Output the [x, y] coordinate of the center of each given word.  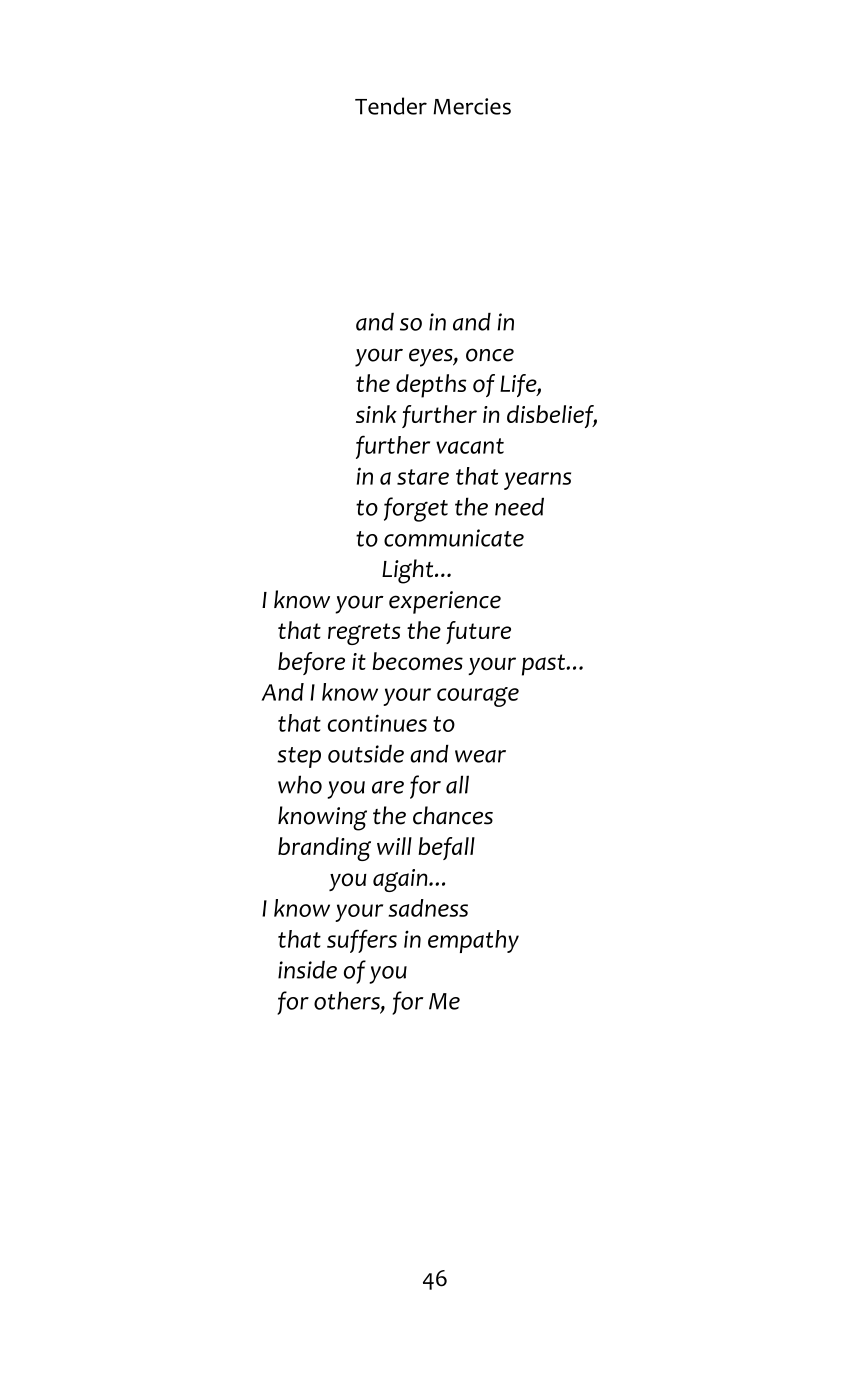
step [299, 757]
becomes [417, 661]
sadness [428, 908]
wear [480, 756]
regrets [364, 634]
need [519, 506]
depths [431, 386]
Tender [391, 106]
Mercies [472, 106]
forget [416, 509]
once [490, 355]
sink [376, 414]
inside [307, 970]
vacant [470, 446]
